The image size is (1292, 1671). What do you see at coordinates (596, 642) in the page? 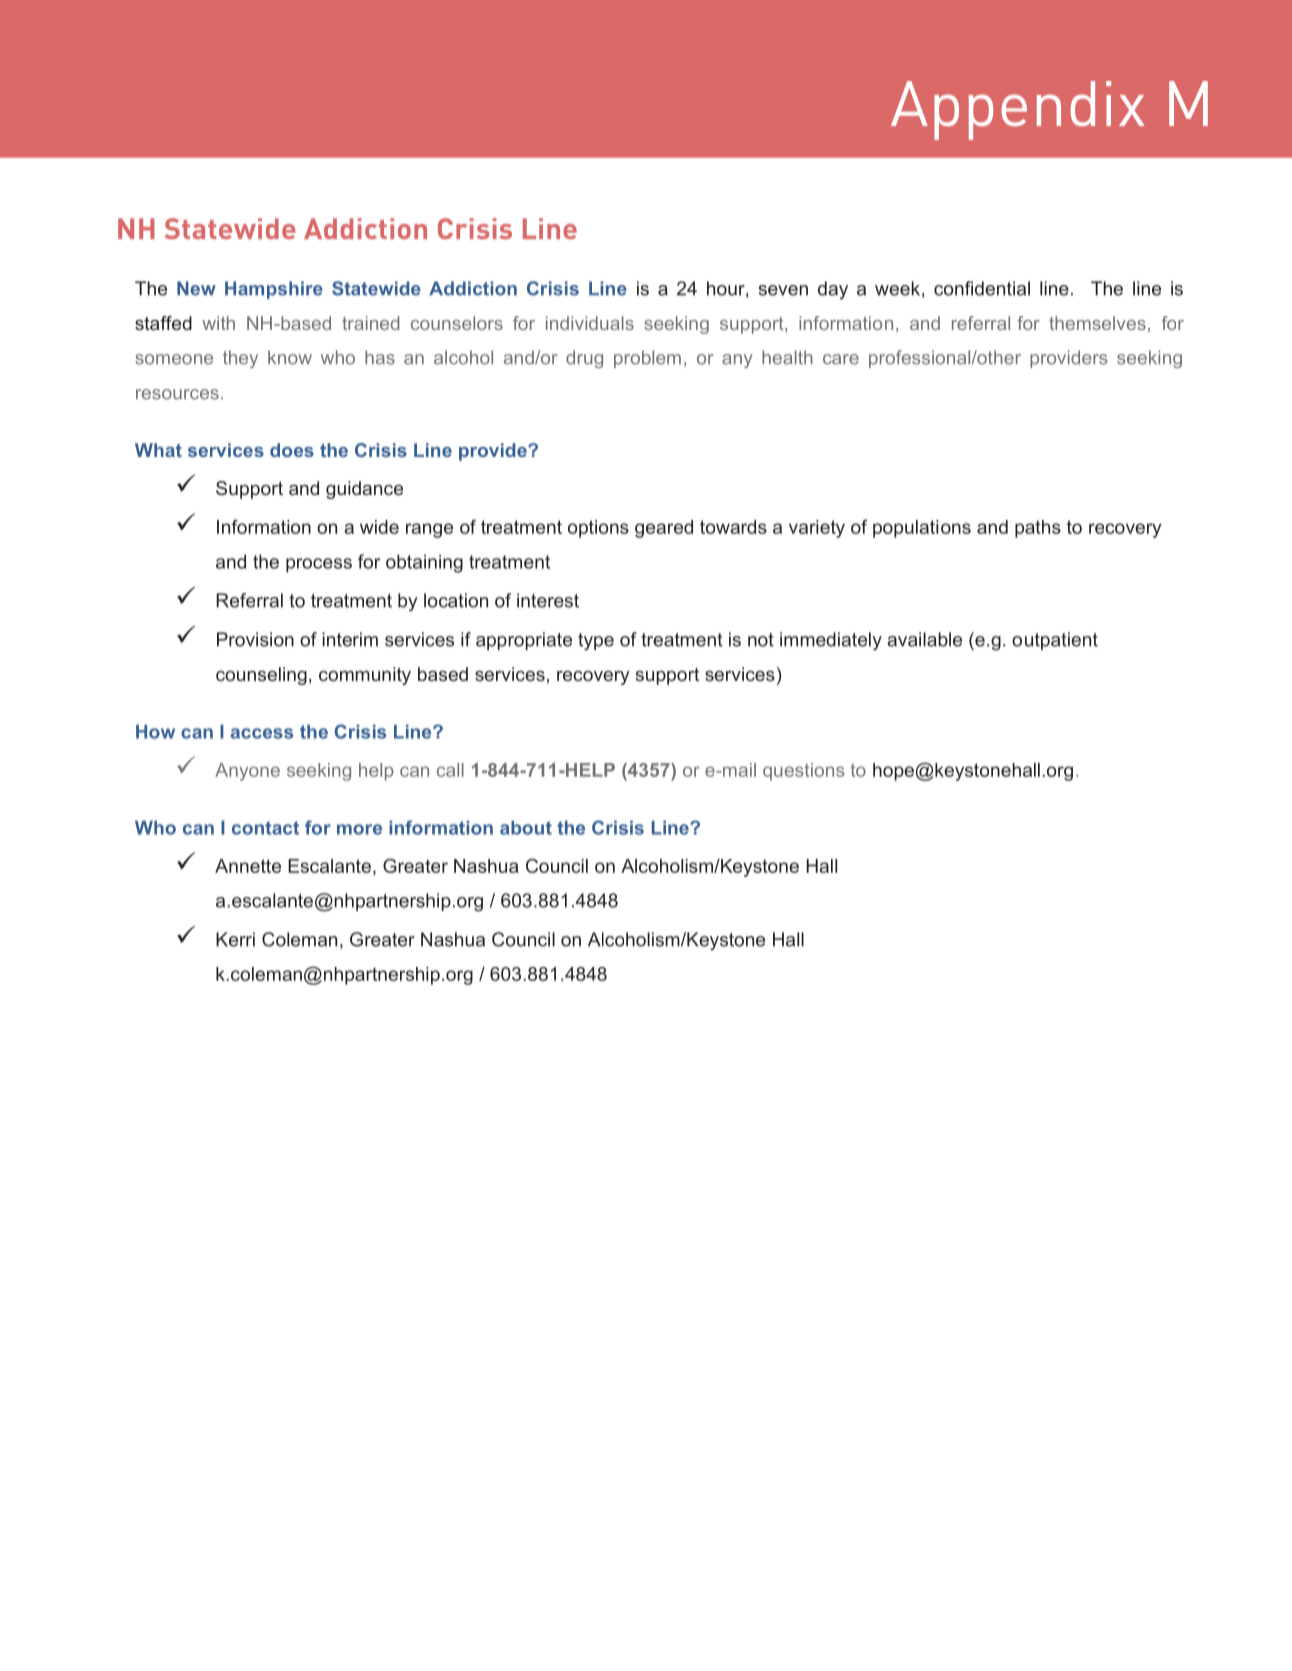
I see `type` at bounding box center [596, 642].
